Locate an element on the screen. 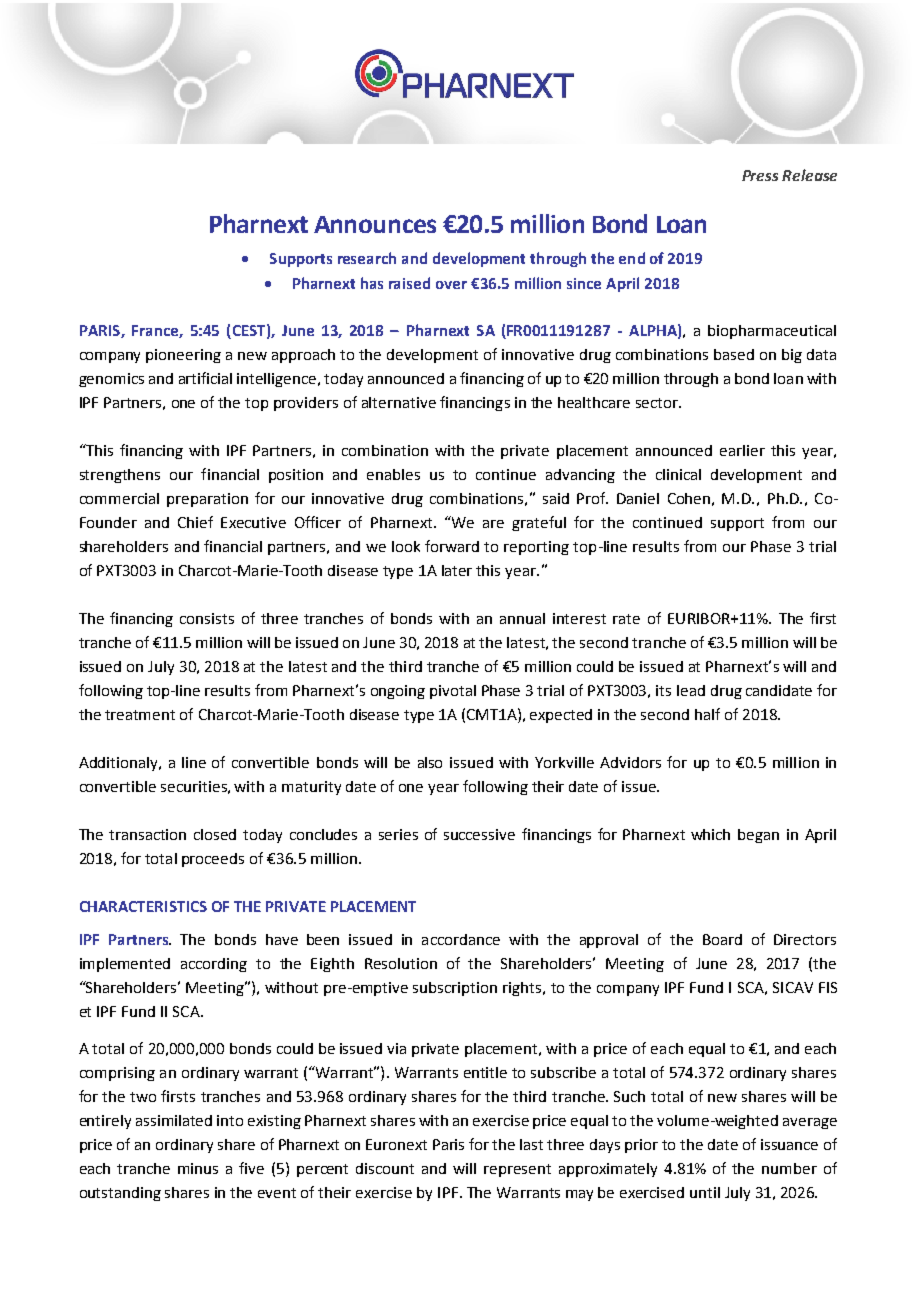 The image size is (924, 1308). Announces is located at coordinates (375, 224).
